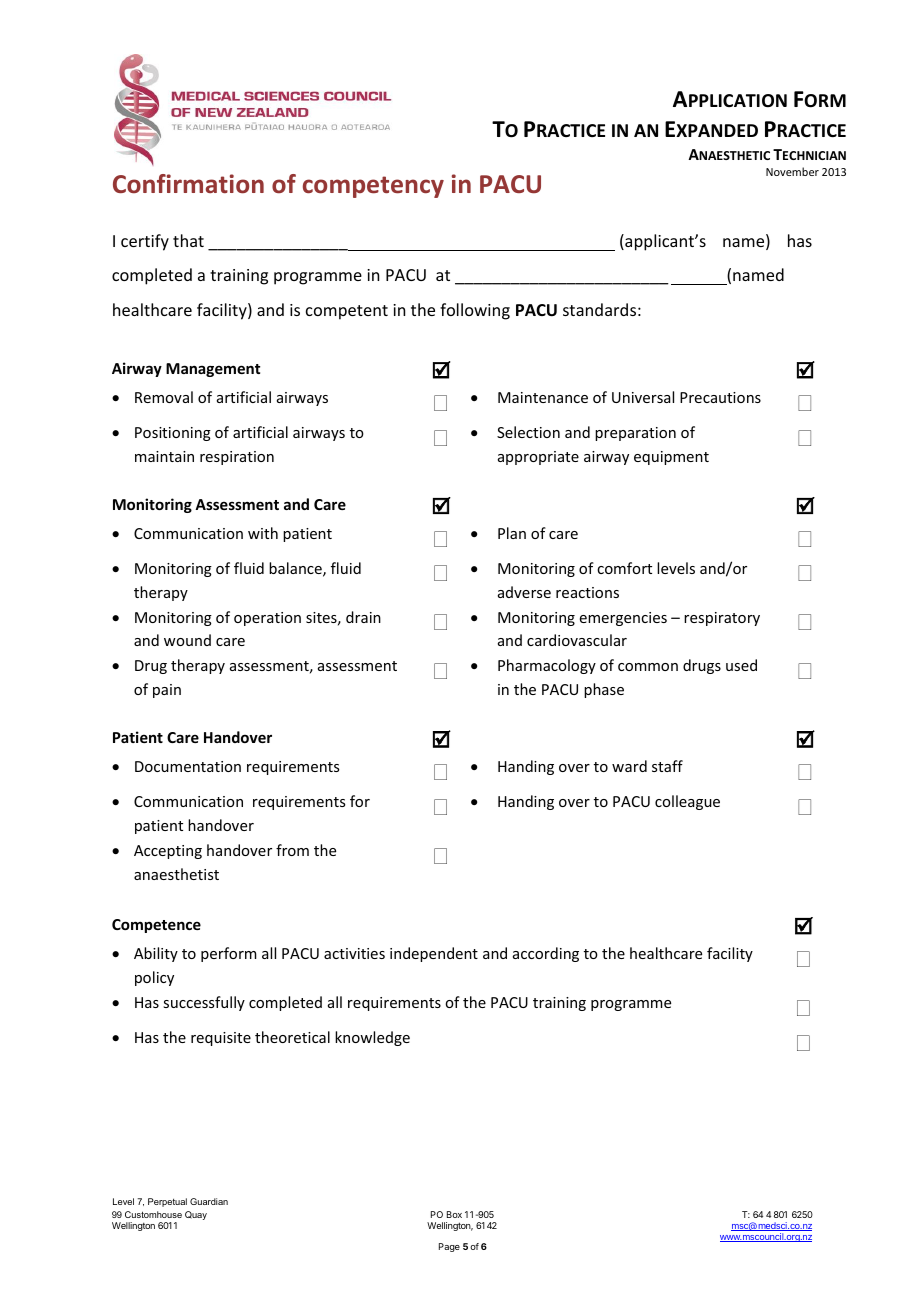 The image size is (924, 1308). Describe the element at coordinates (792, 171) in the document. I see `November` at that location.
